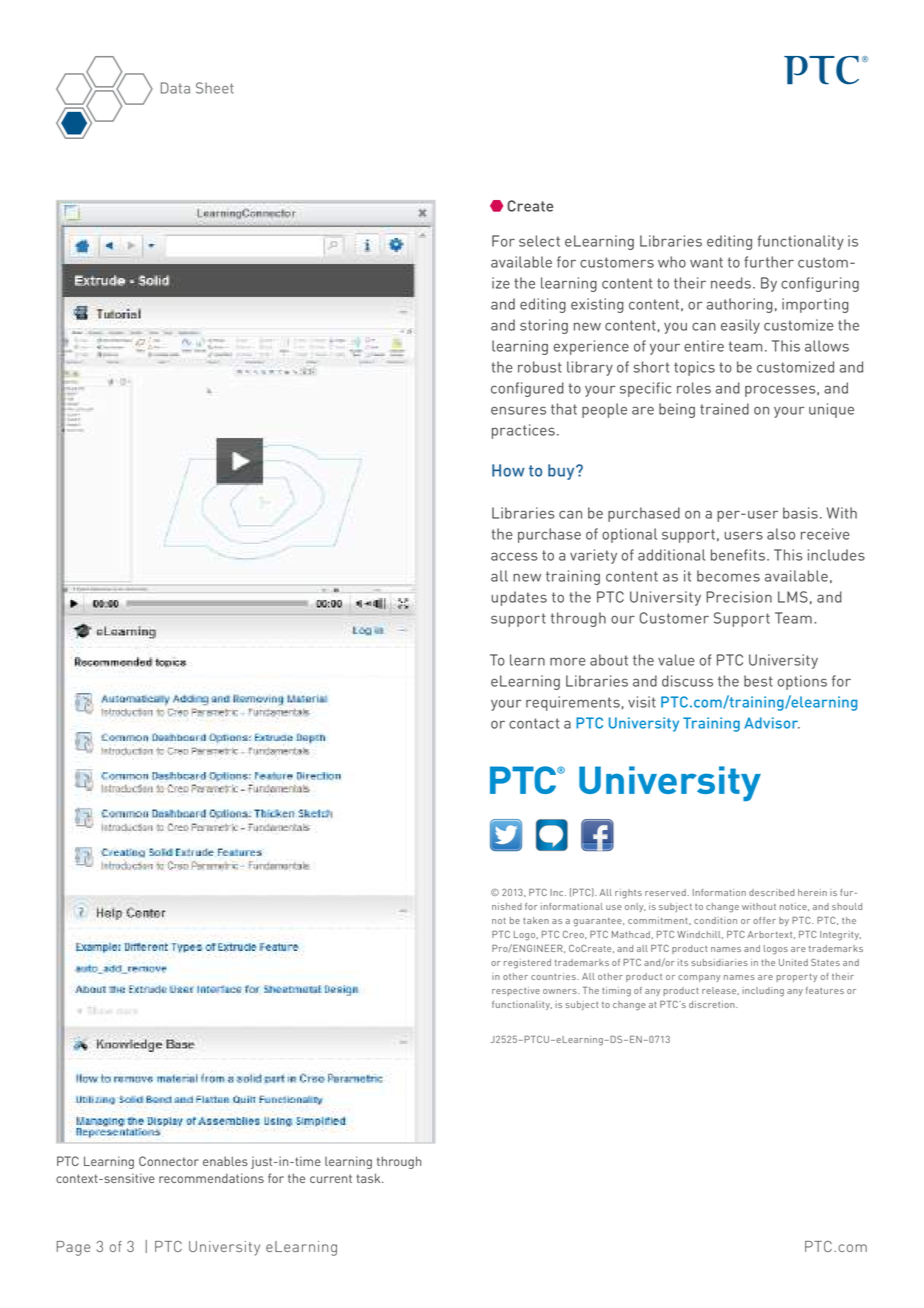  I want to click on select, so click(539, 241).
